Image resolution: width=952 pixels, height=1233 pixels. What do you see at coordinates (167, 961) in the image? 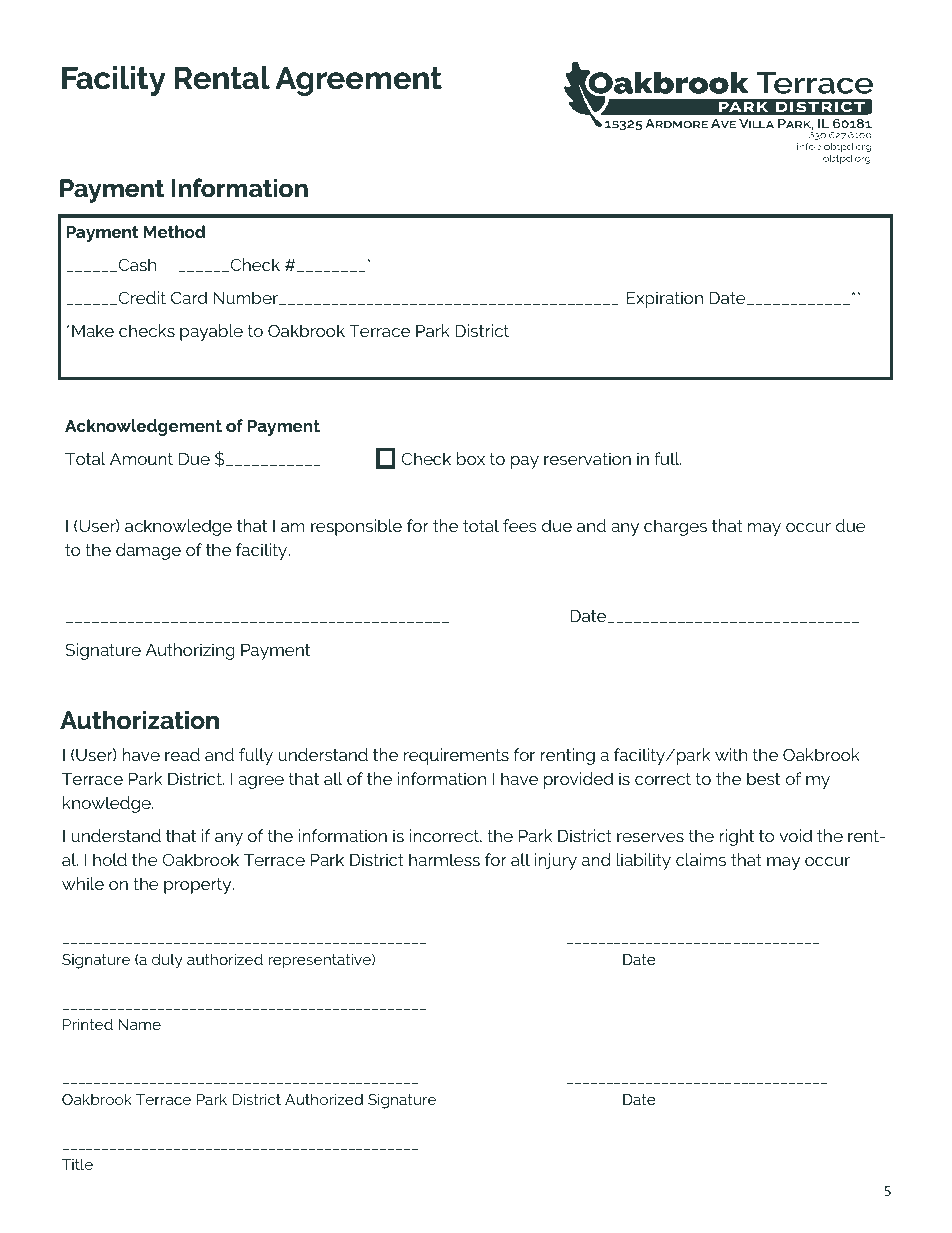
I see `duly` at bounding box center [167, 961].
